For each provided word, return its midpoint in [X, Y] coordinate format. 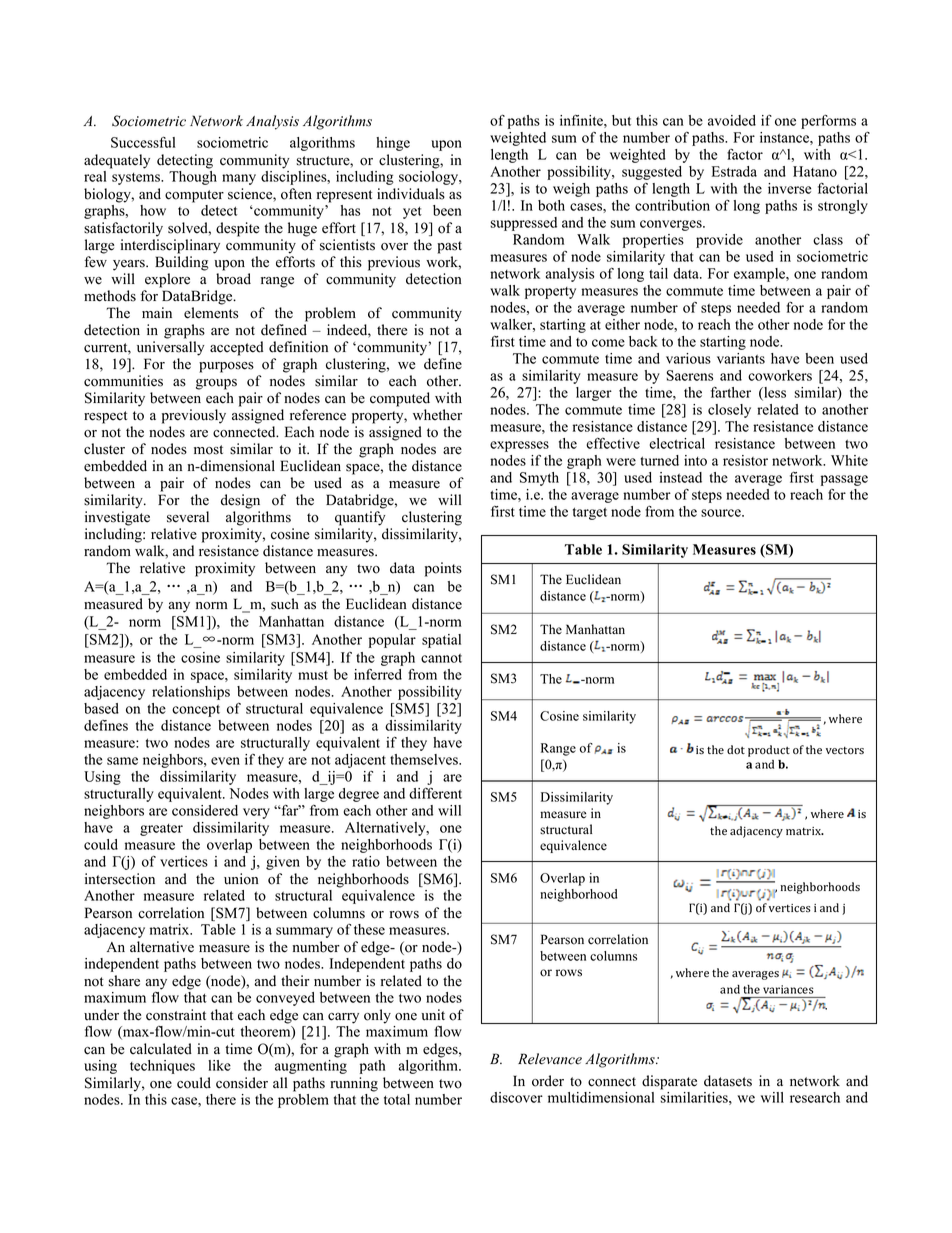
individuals [411, 194]
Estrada [734, 171]
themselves [425, 759]
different [435, 793]
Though [193, 178]
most [208, 450]
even [225, 761]
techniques [162, 1067]
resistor [745, 460]
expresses [519, 446]
